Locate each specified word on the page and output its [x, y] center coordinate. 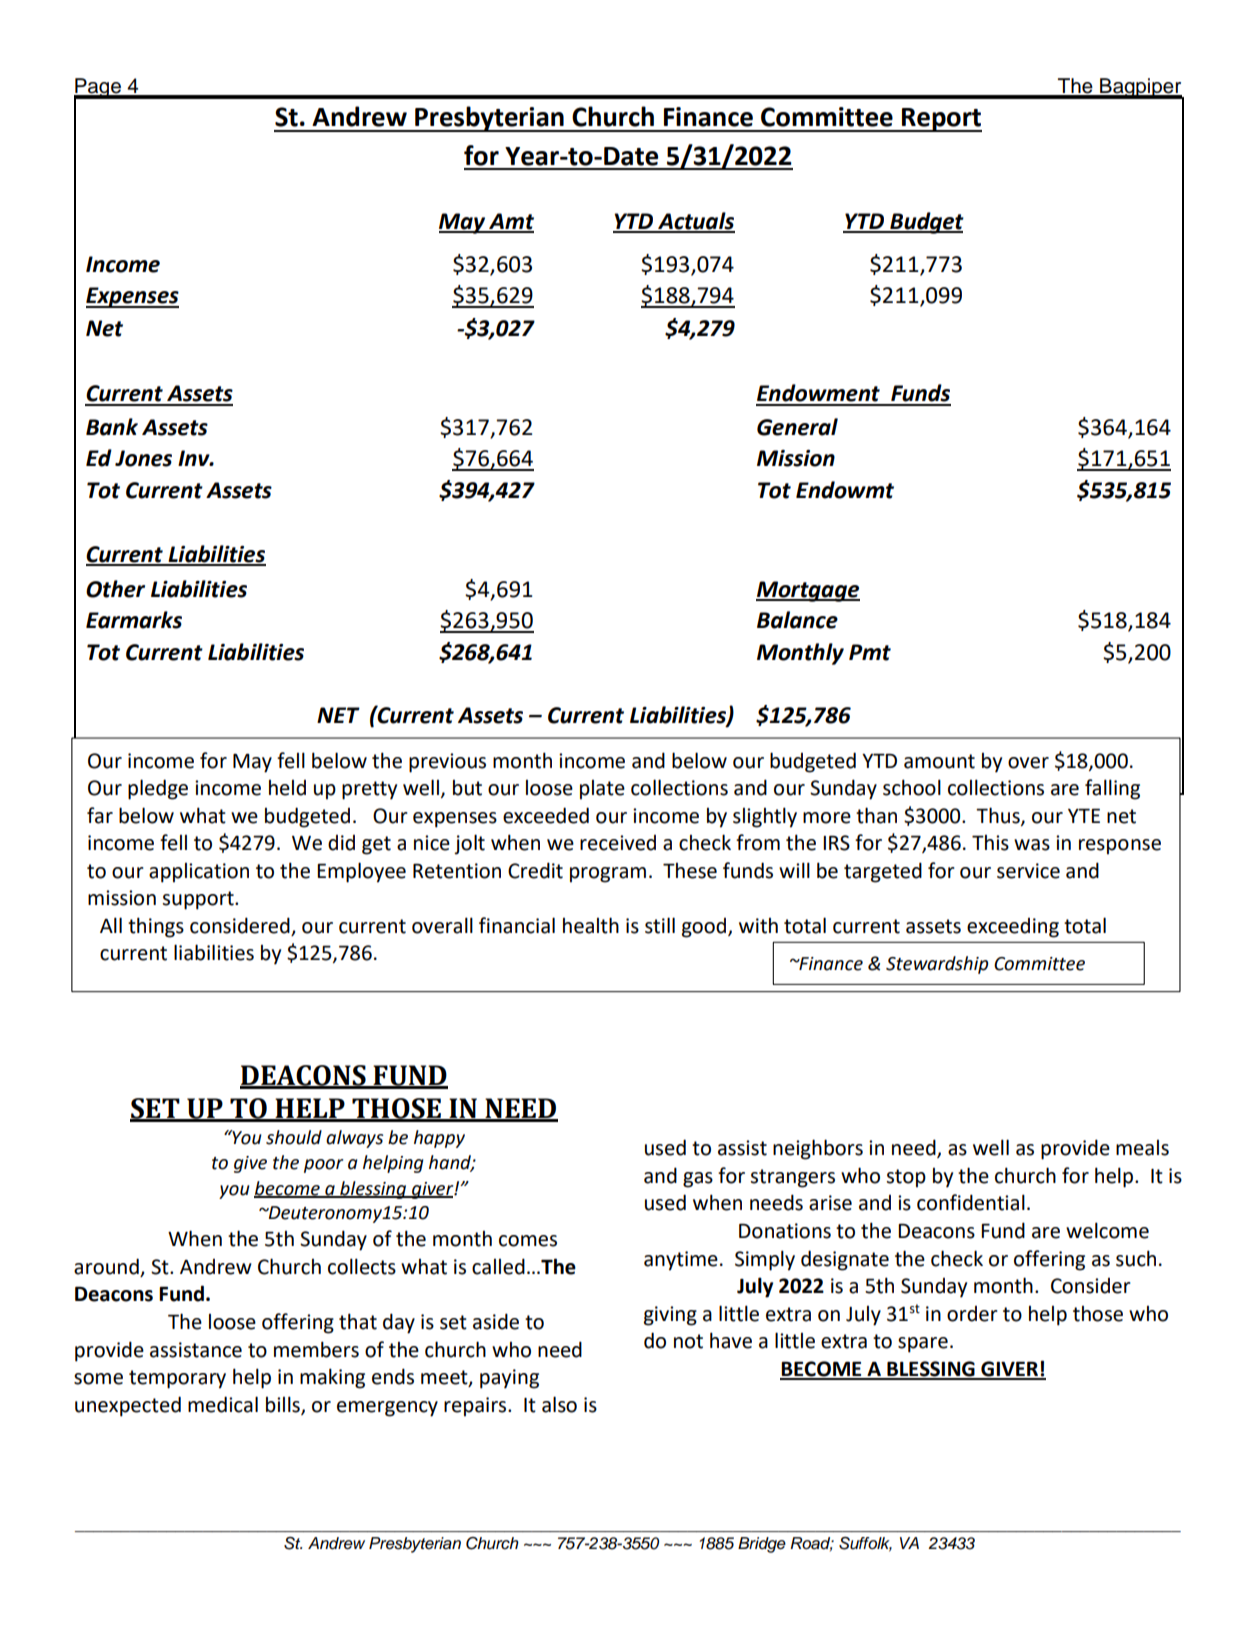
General [797, 427]
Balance [797, 620]
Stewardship [937, 965]
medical [223, 1404]
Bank [112, 427]
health [591, 925]
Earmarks [134, 620]
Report [941, 120]
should [294, 1137]
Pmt [870, 652]
